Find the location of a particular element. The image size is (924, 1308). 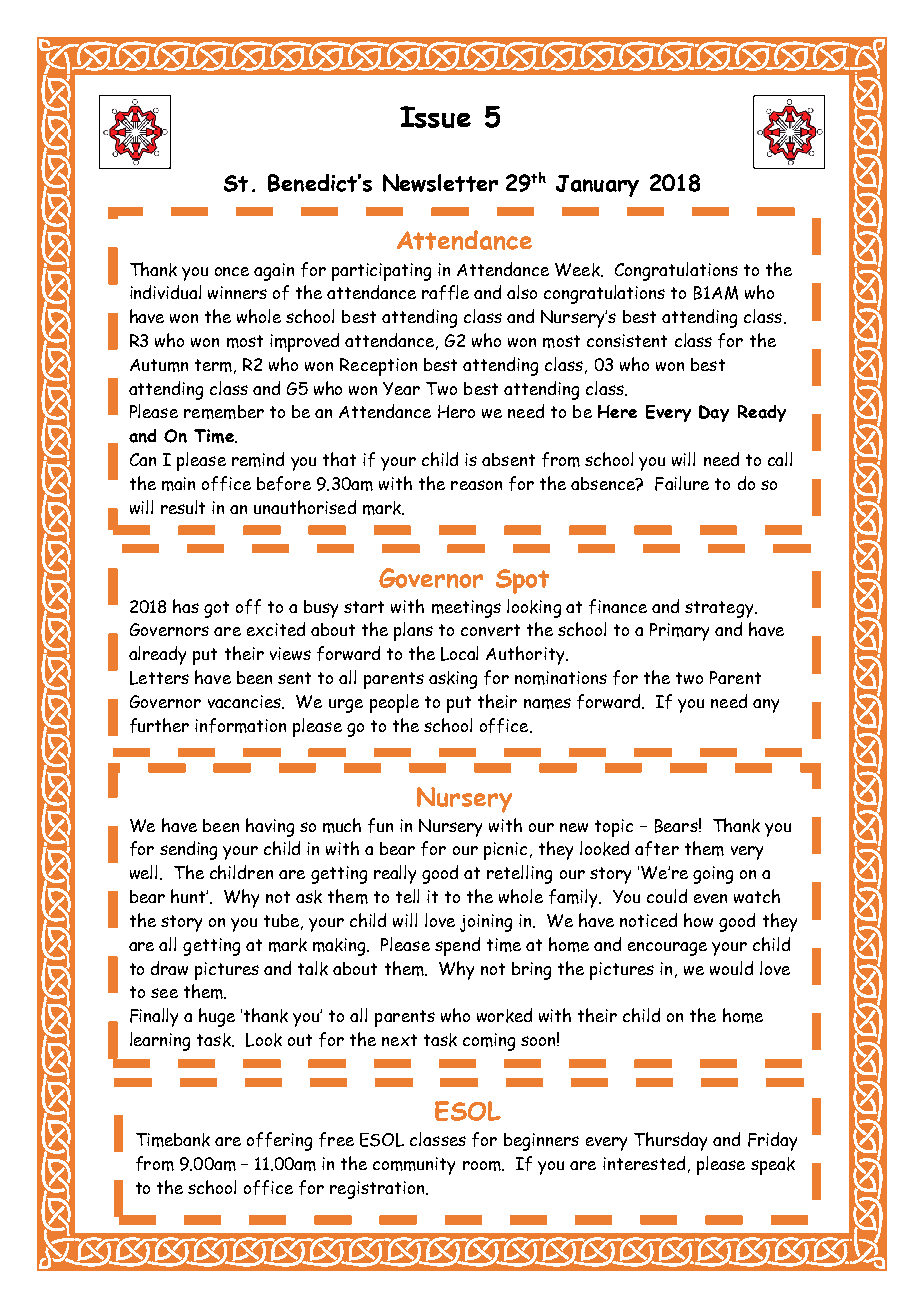

after is located at coordinates (657, 848).
